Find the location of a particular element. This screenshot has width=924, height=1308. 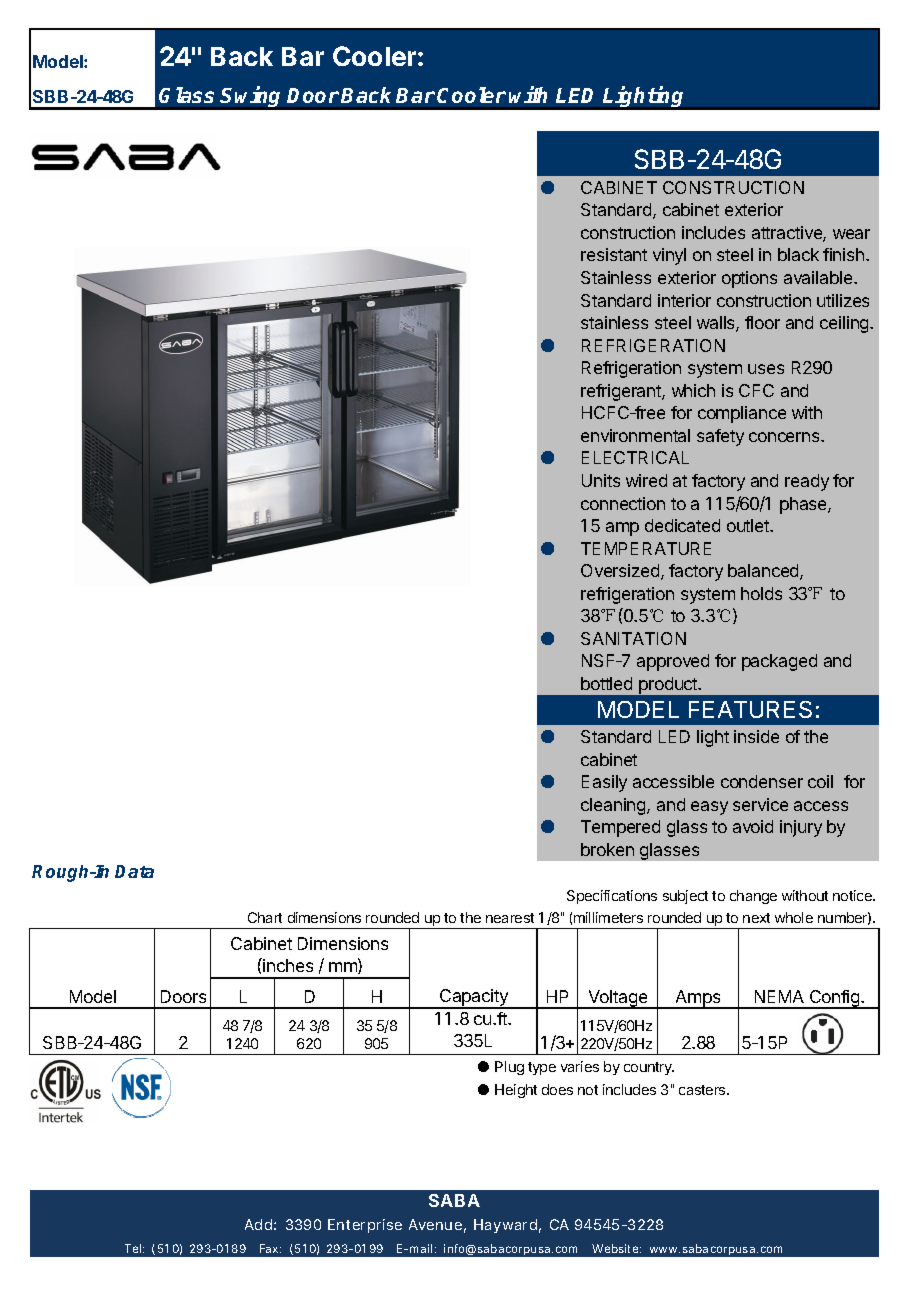

change is located at coordinates (753, 897).
